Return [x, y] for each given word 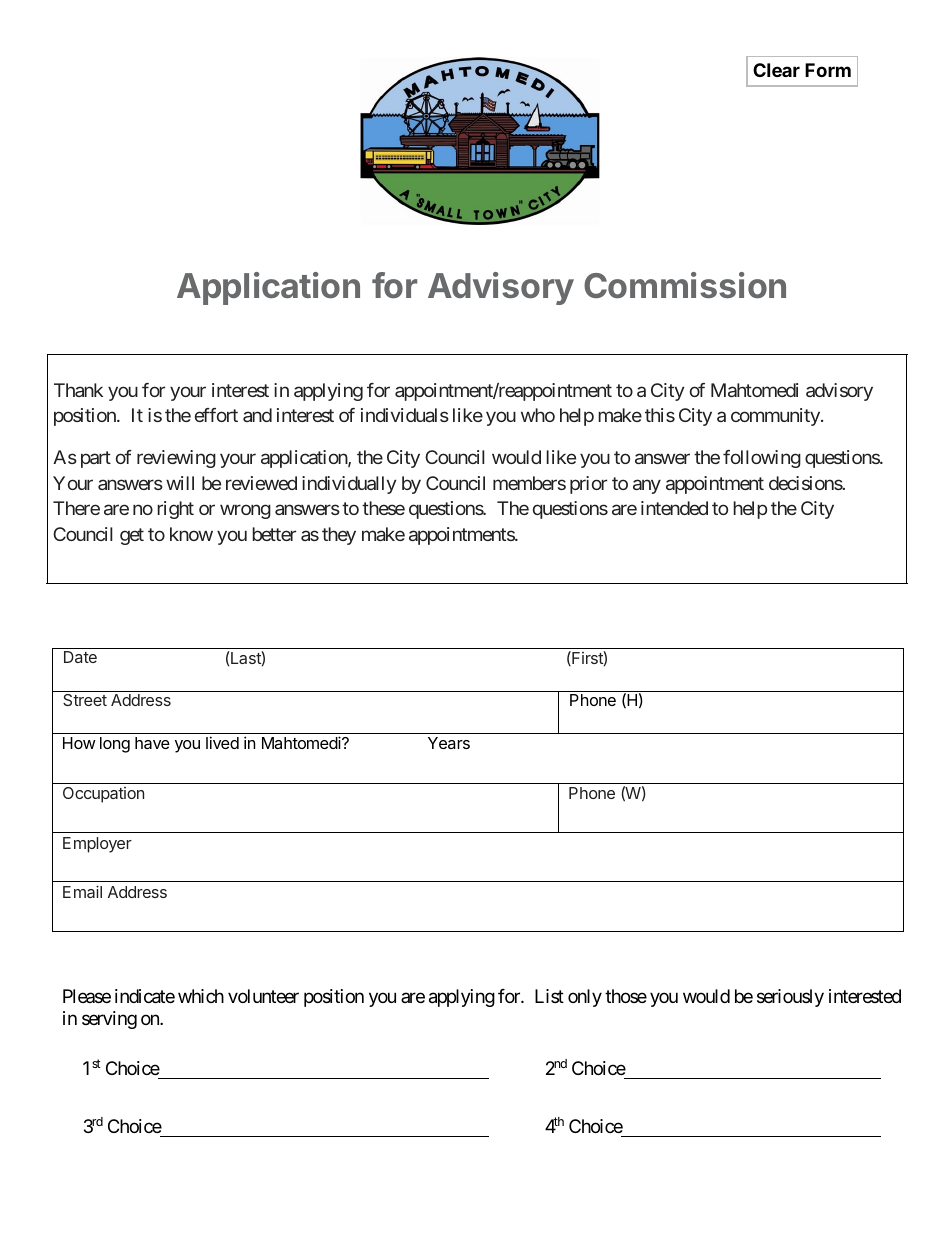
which [201, 996]
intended [674, 508]
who [538, 415]
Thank [78, 390]
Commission [685, 285]
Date [80, 657]
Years [449, 743]
